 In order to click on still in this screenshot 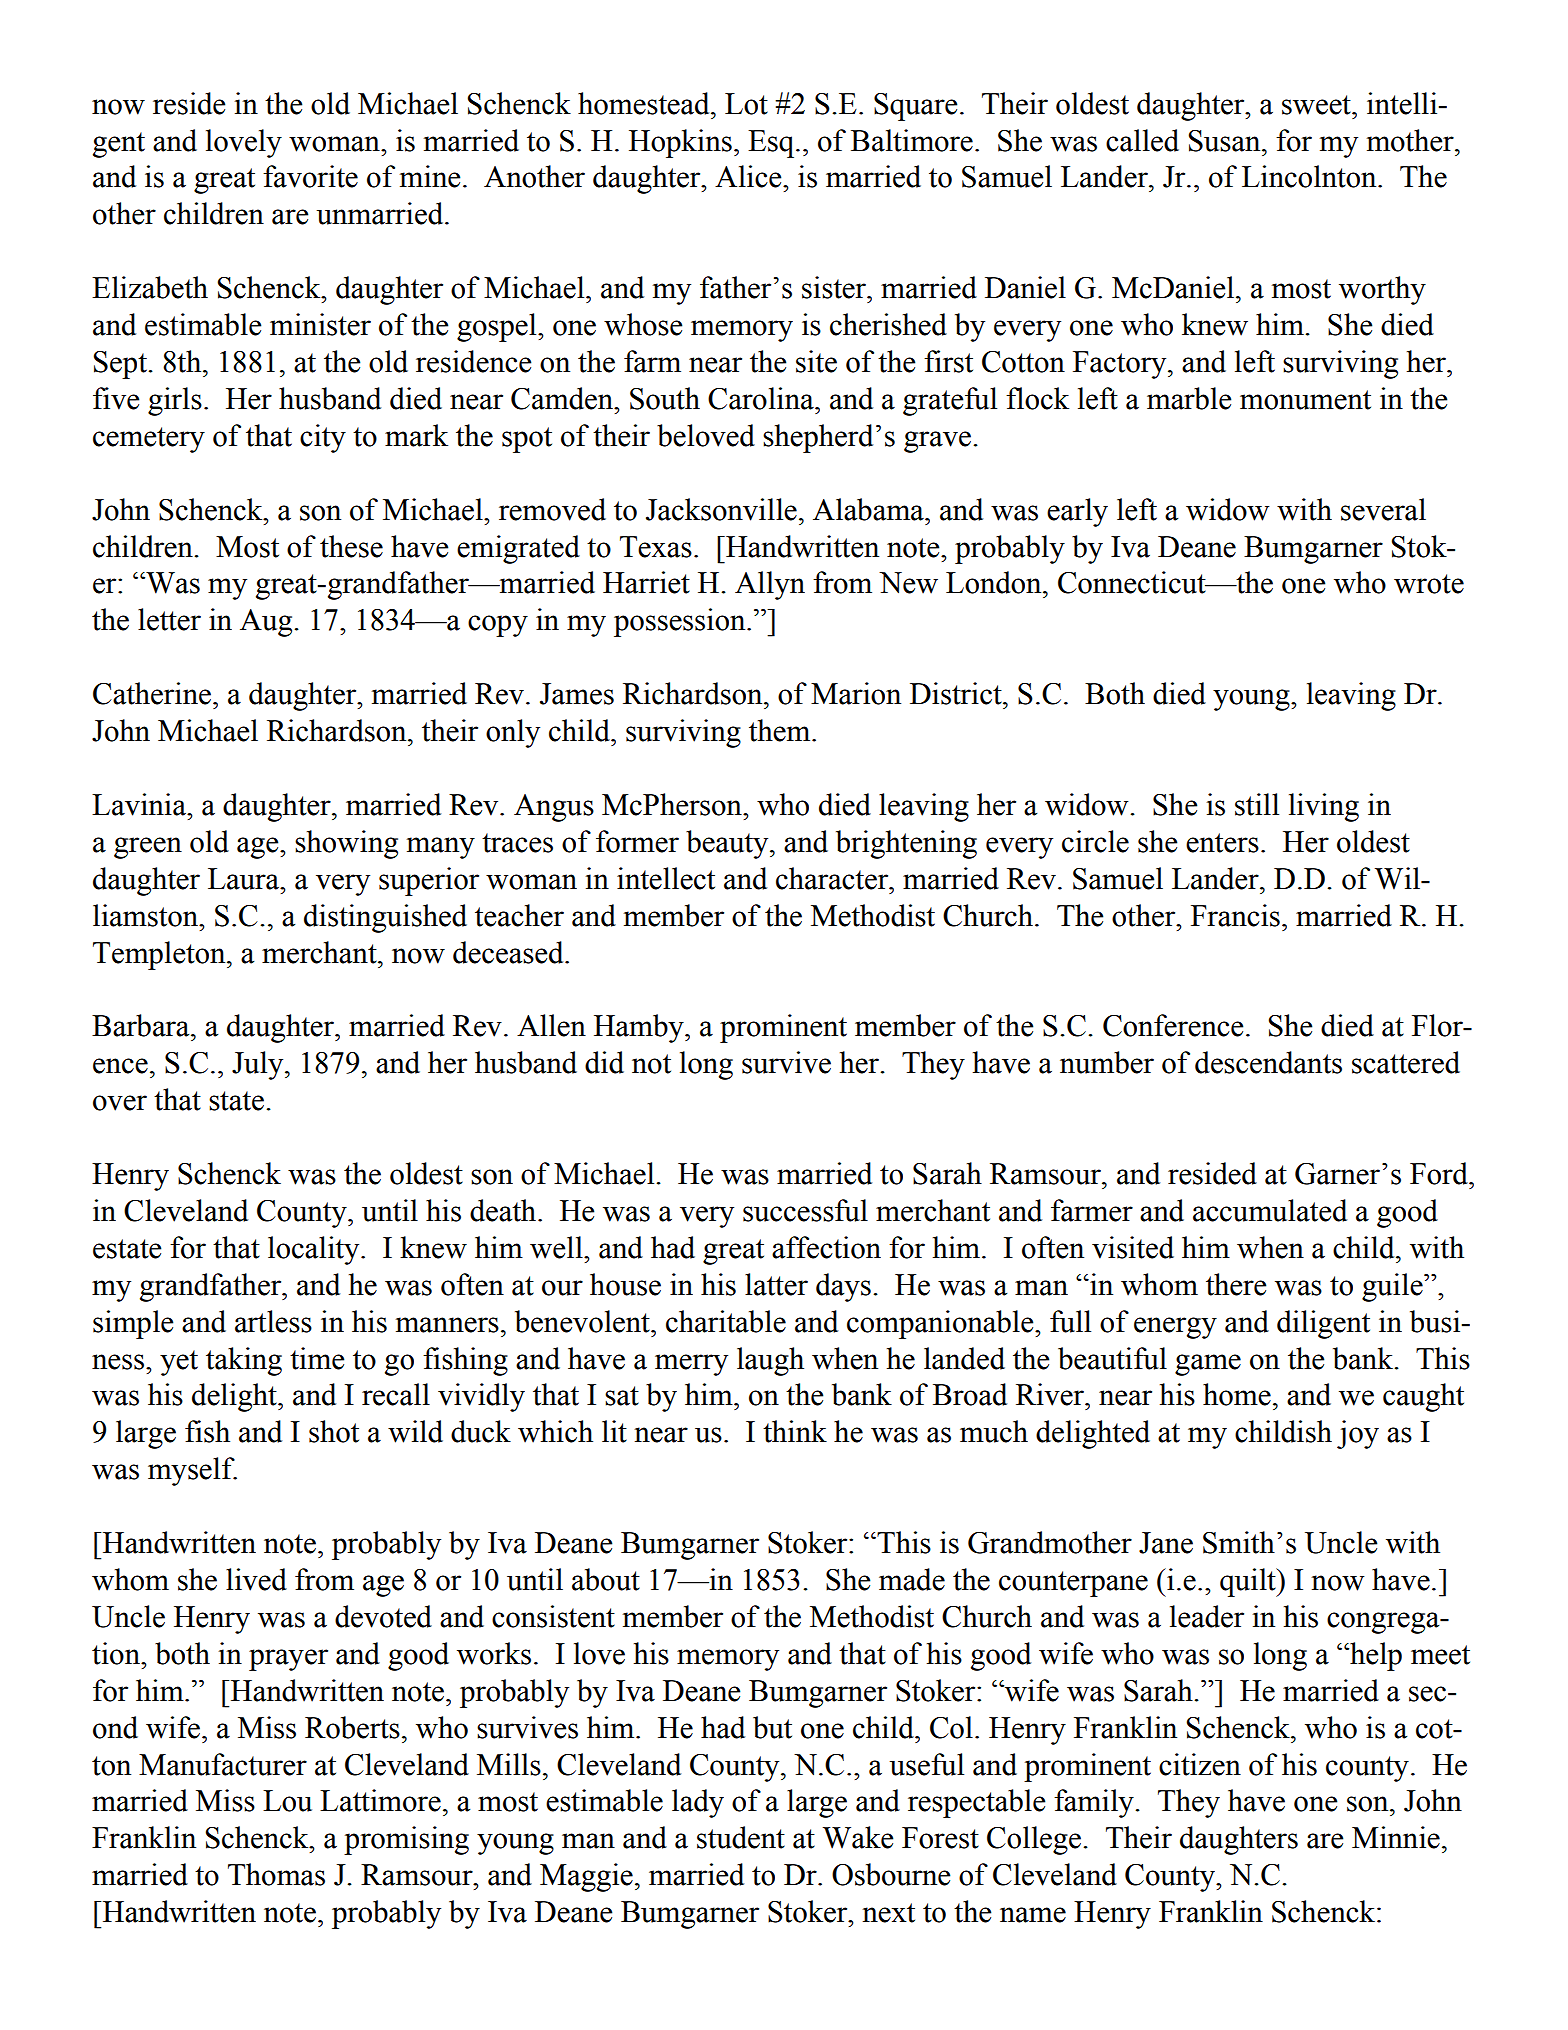, I will do `click(1257, 804)`.
